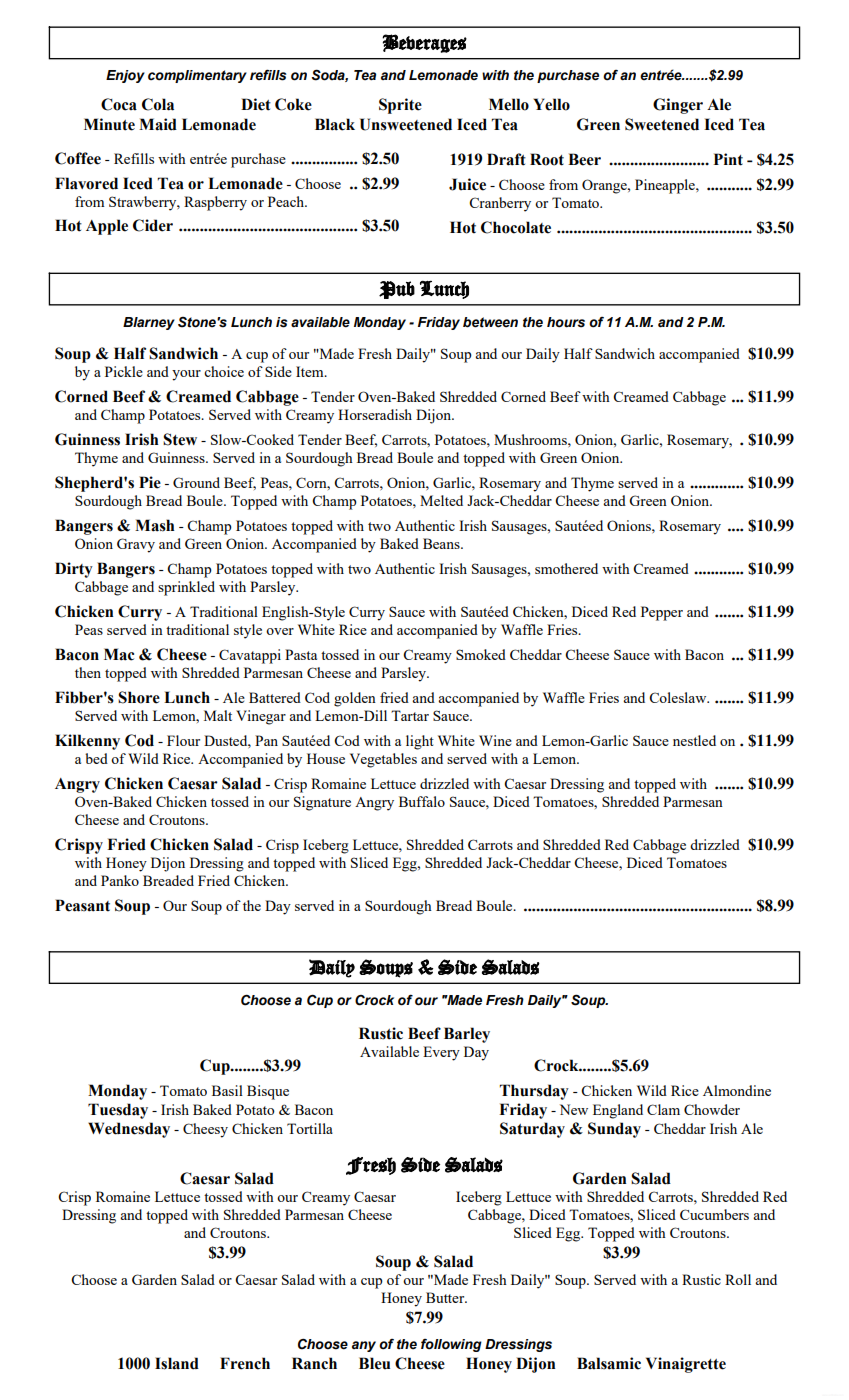 Image resolution: width=849 pixels, height=1400 pixels. I want to click on Pie, so click(150, 482).
